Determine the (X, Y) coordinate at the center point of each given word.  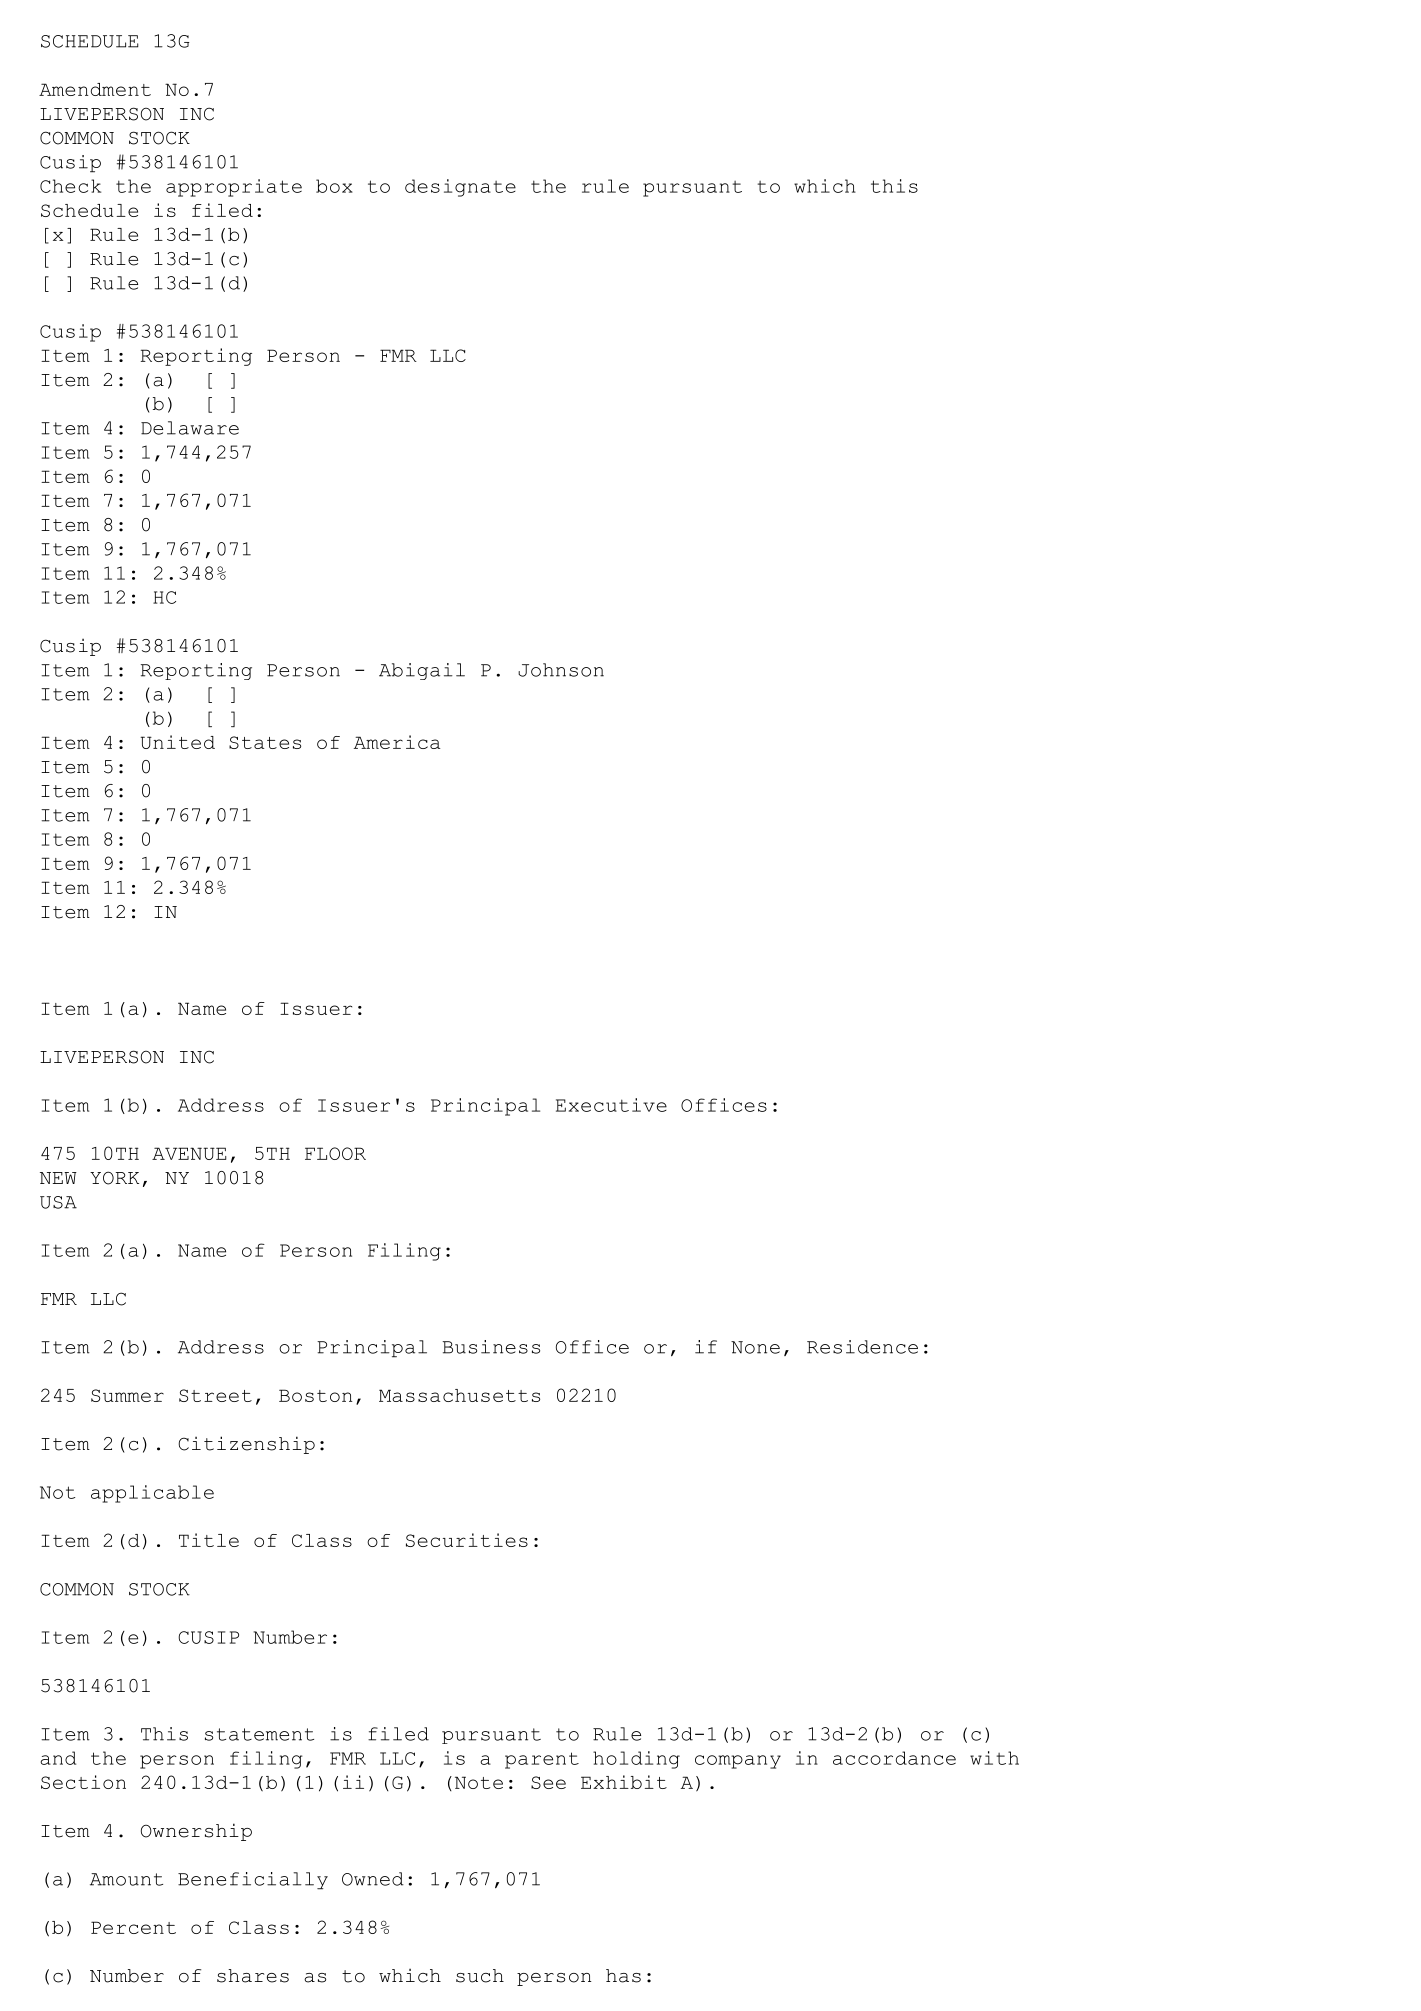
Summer (127, 1395)
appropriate (234, 188)
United (177, 742)
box (334, 186)
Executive (611, 1105)
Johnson (561, 670)
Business (491, 1347)
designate (460, 188)
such (480, 1976)
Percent (133, 1927)
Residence (862, 1347)
